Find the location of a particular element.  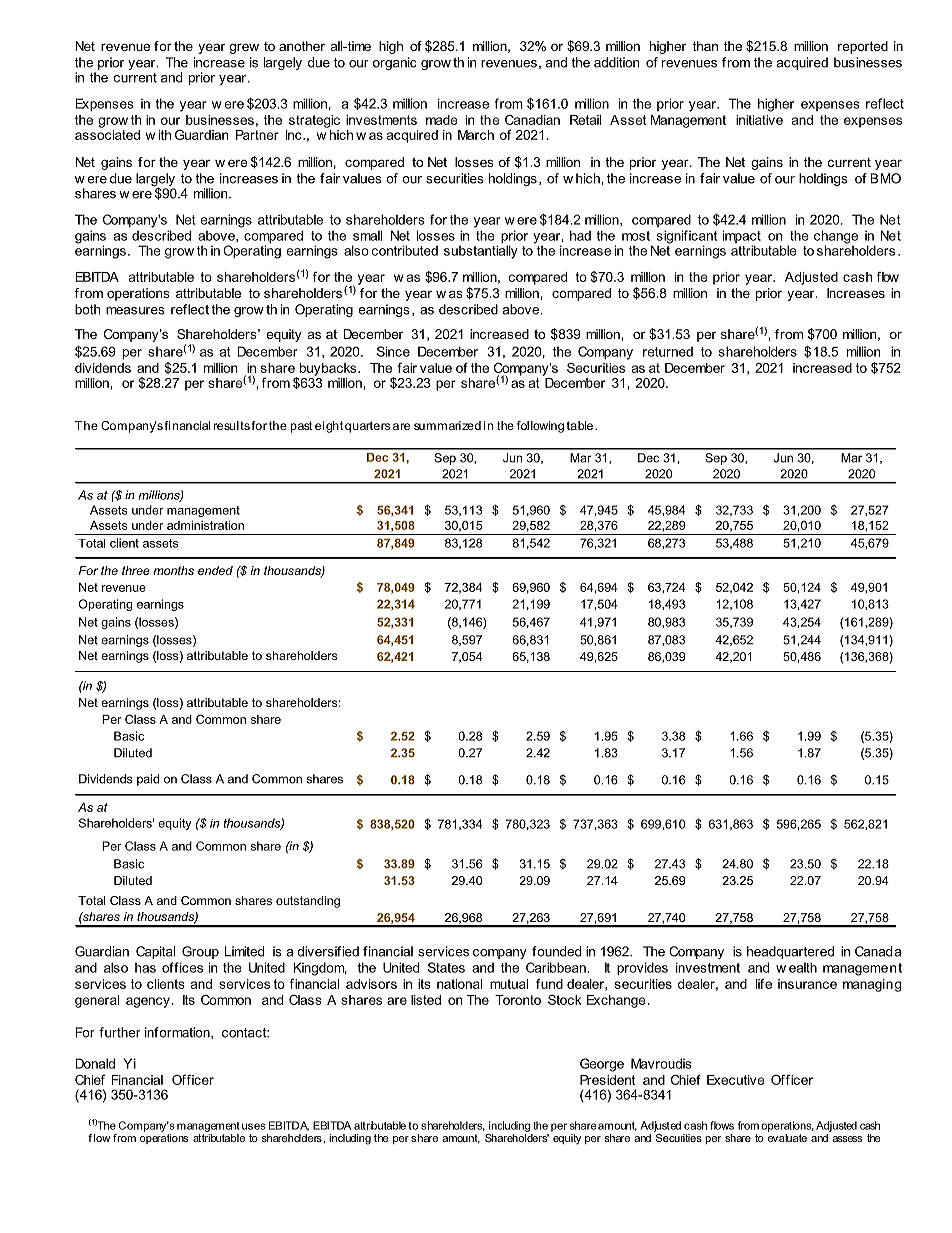

made is located at coordinates (442, 120).
